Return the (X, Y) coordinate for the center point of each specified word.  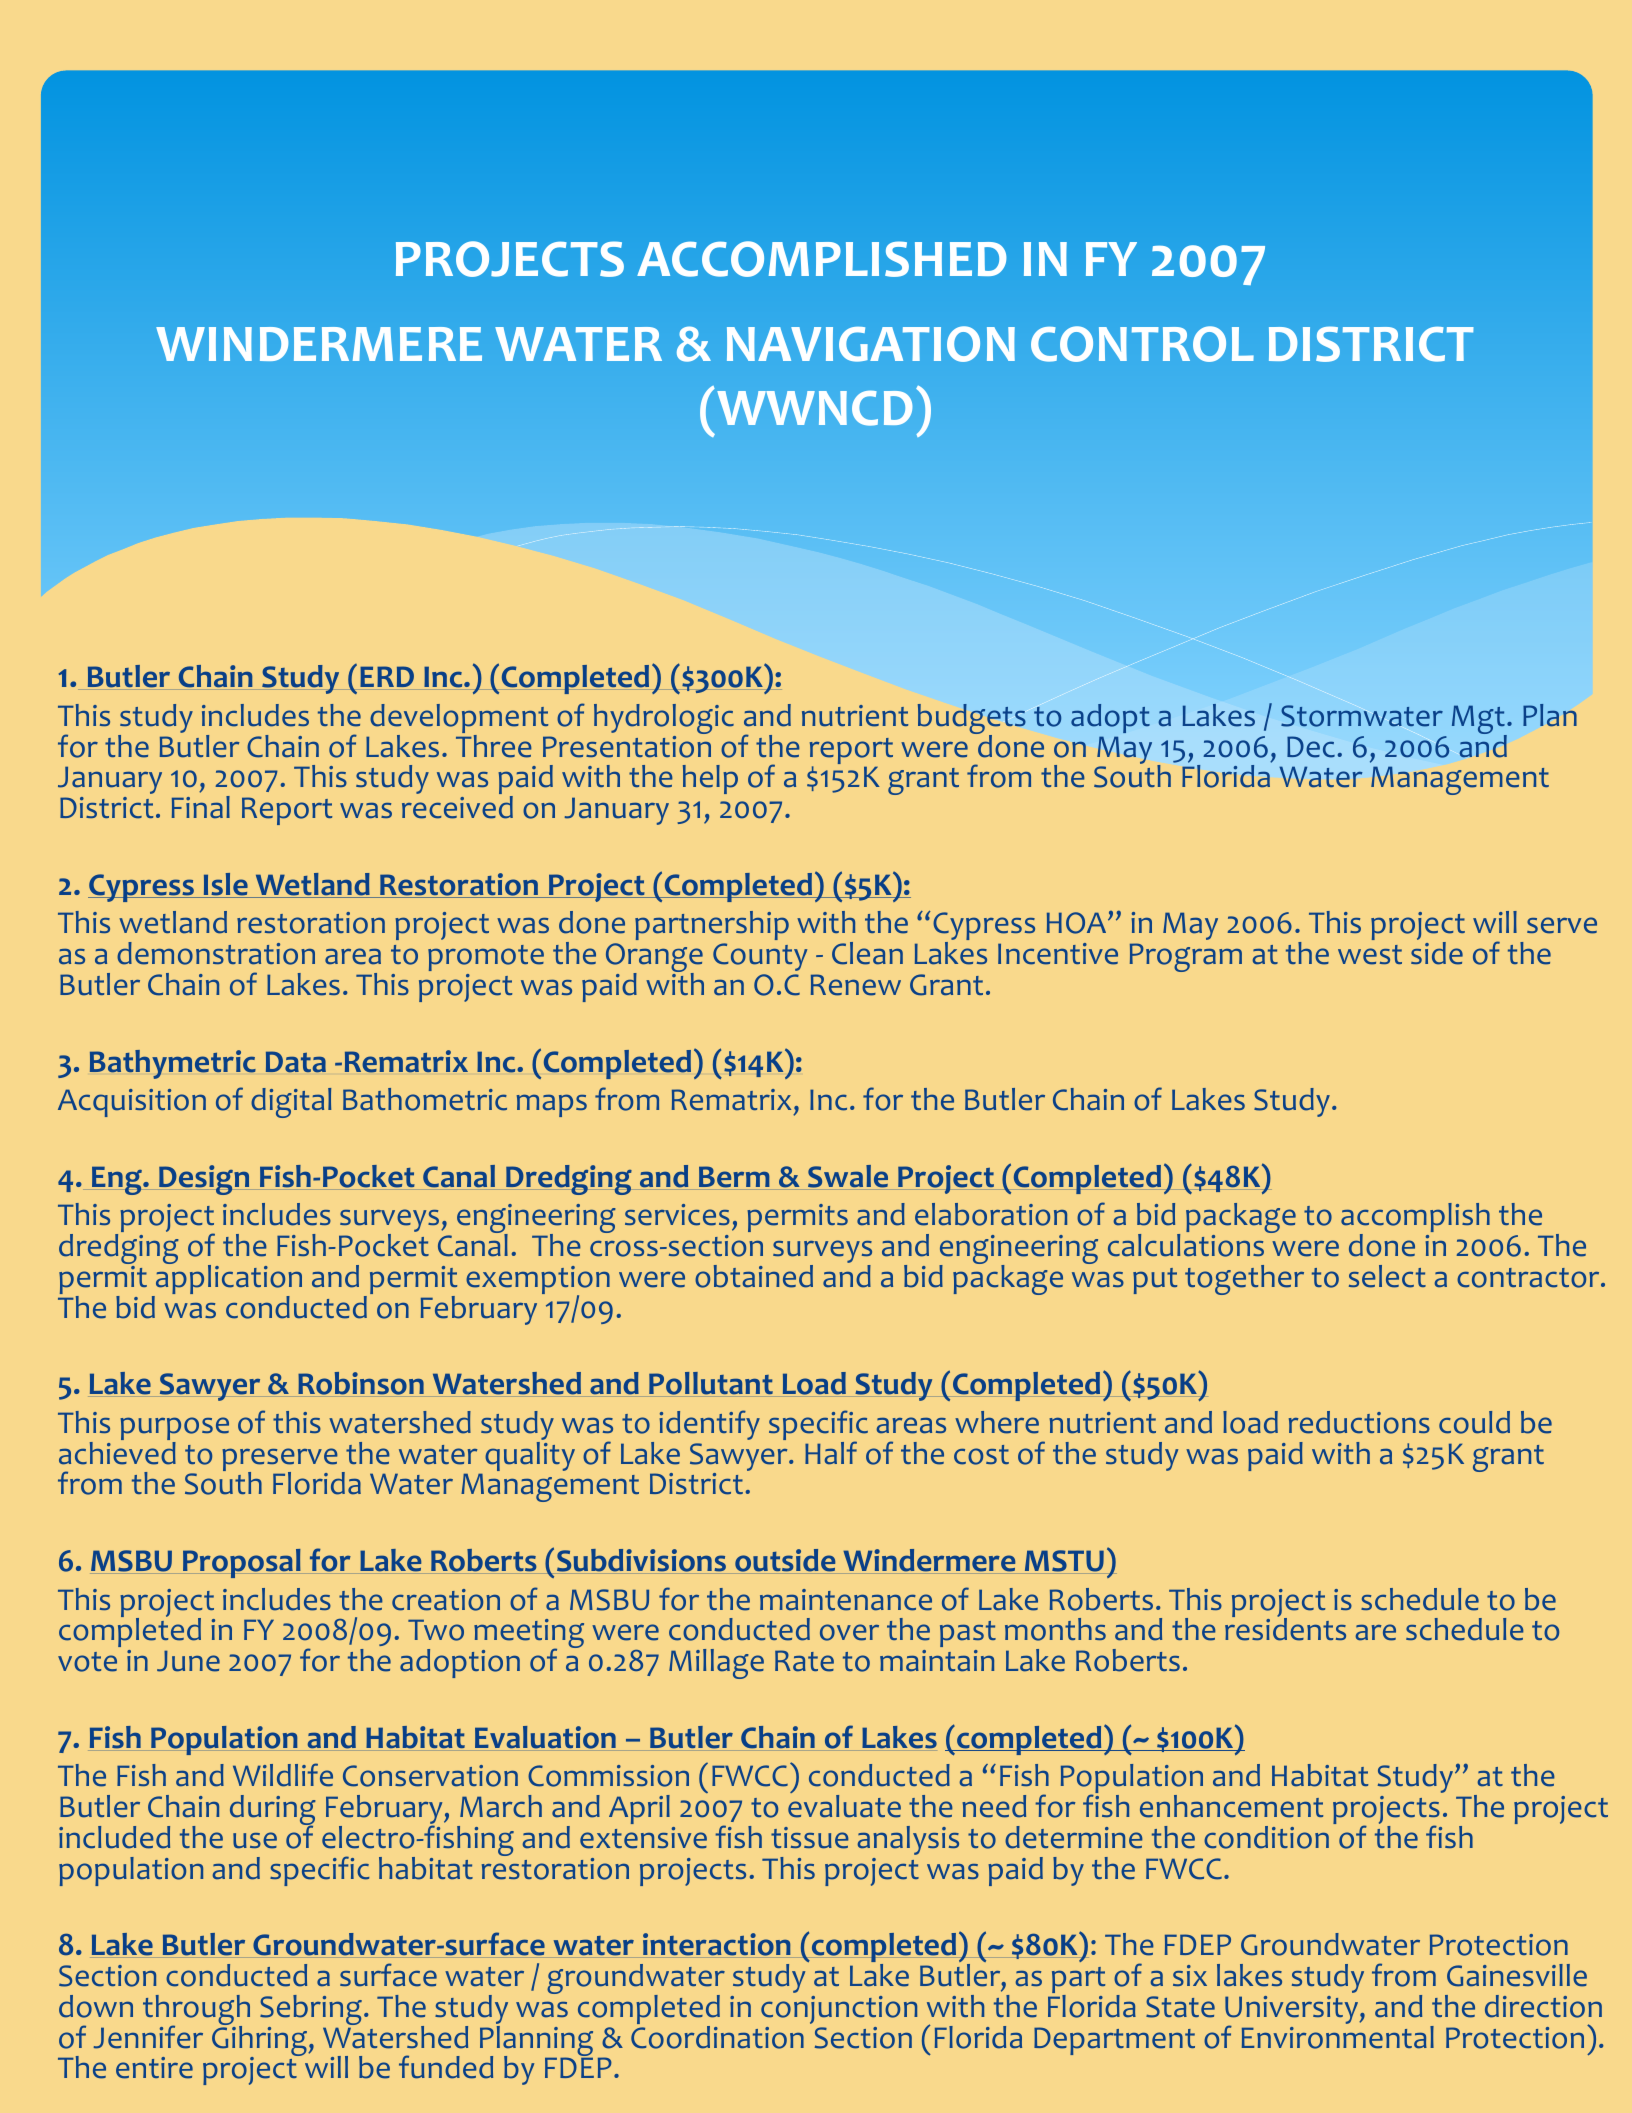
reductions (1359, 1422)
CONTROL (1142, 344)
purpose (174, 1430)
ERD (387, 676)
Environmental (1338, 2037)
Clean (867, 953)
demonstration (216, 953)
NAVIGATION (871, 344)
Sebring (311, 2011)
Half (831, 1453)
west (1370, 955)
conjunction (839, 2010)
